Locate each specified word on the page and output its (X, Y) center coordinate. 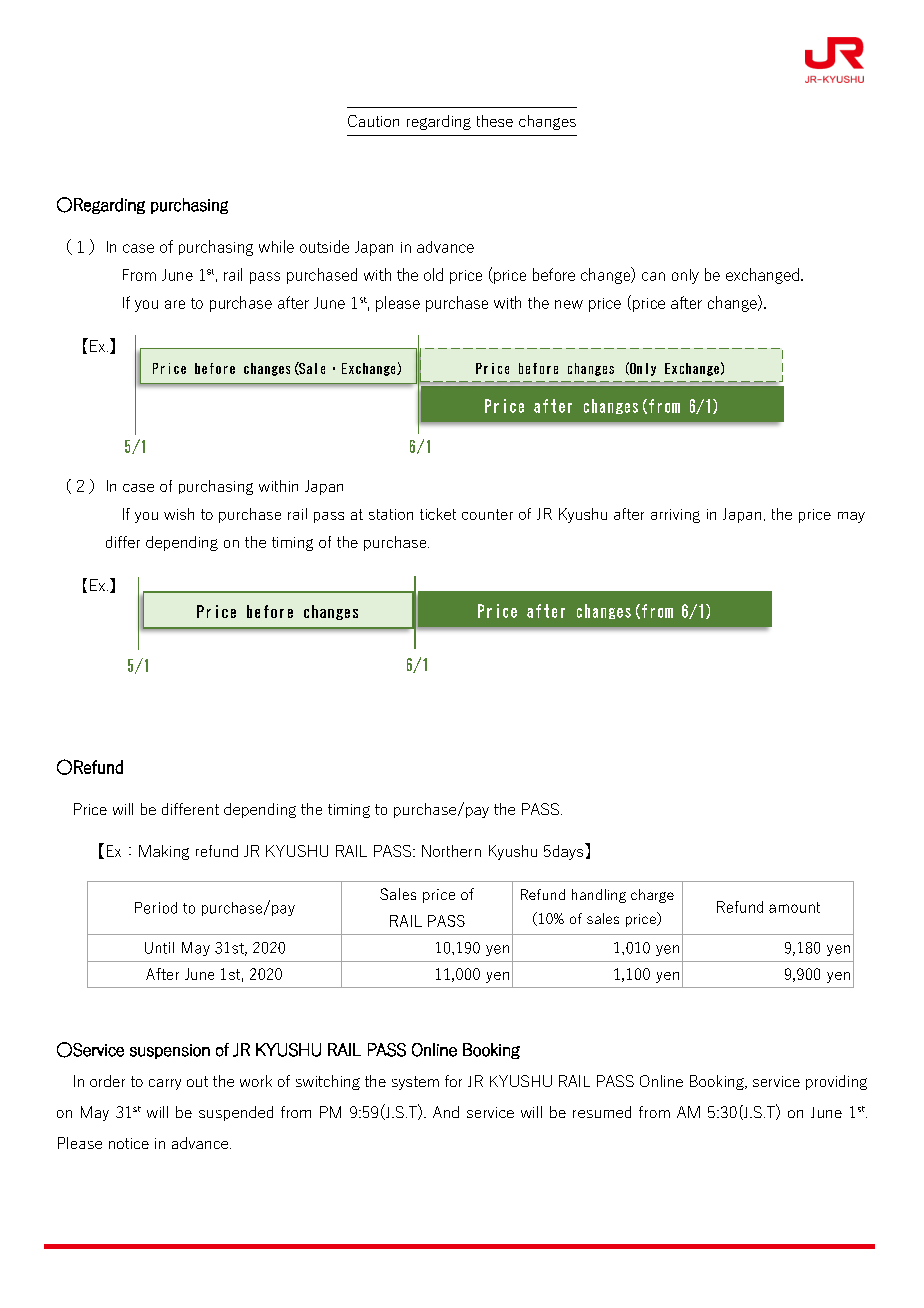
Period (156, 908)
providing (836, 1082)
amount (794, 907)
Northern (451, 851)
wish (179, 514)
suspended (236, 1113)
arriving (675, 516)
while (276, 246)
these (495, 121)
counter (487, 514)
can (653, 276)
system (415, 1083)
